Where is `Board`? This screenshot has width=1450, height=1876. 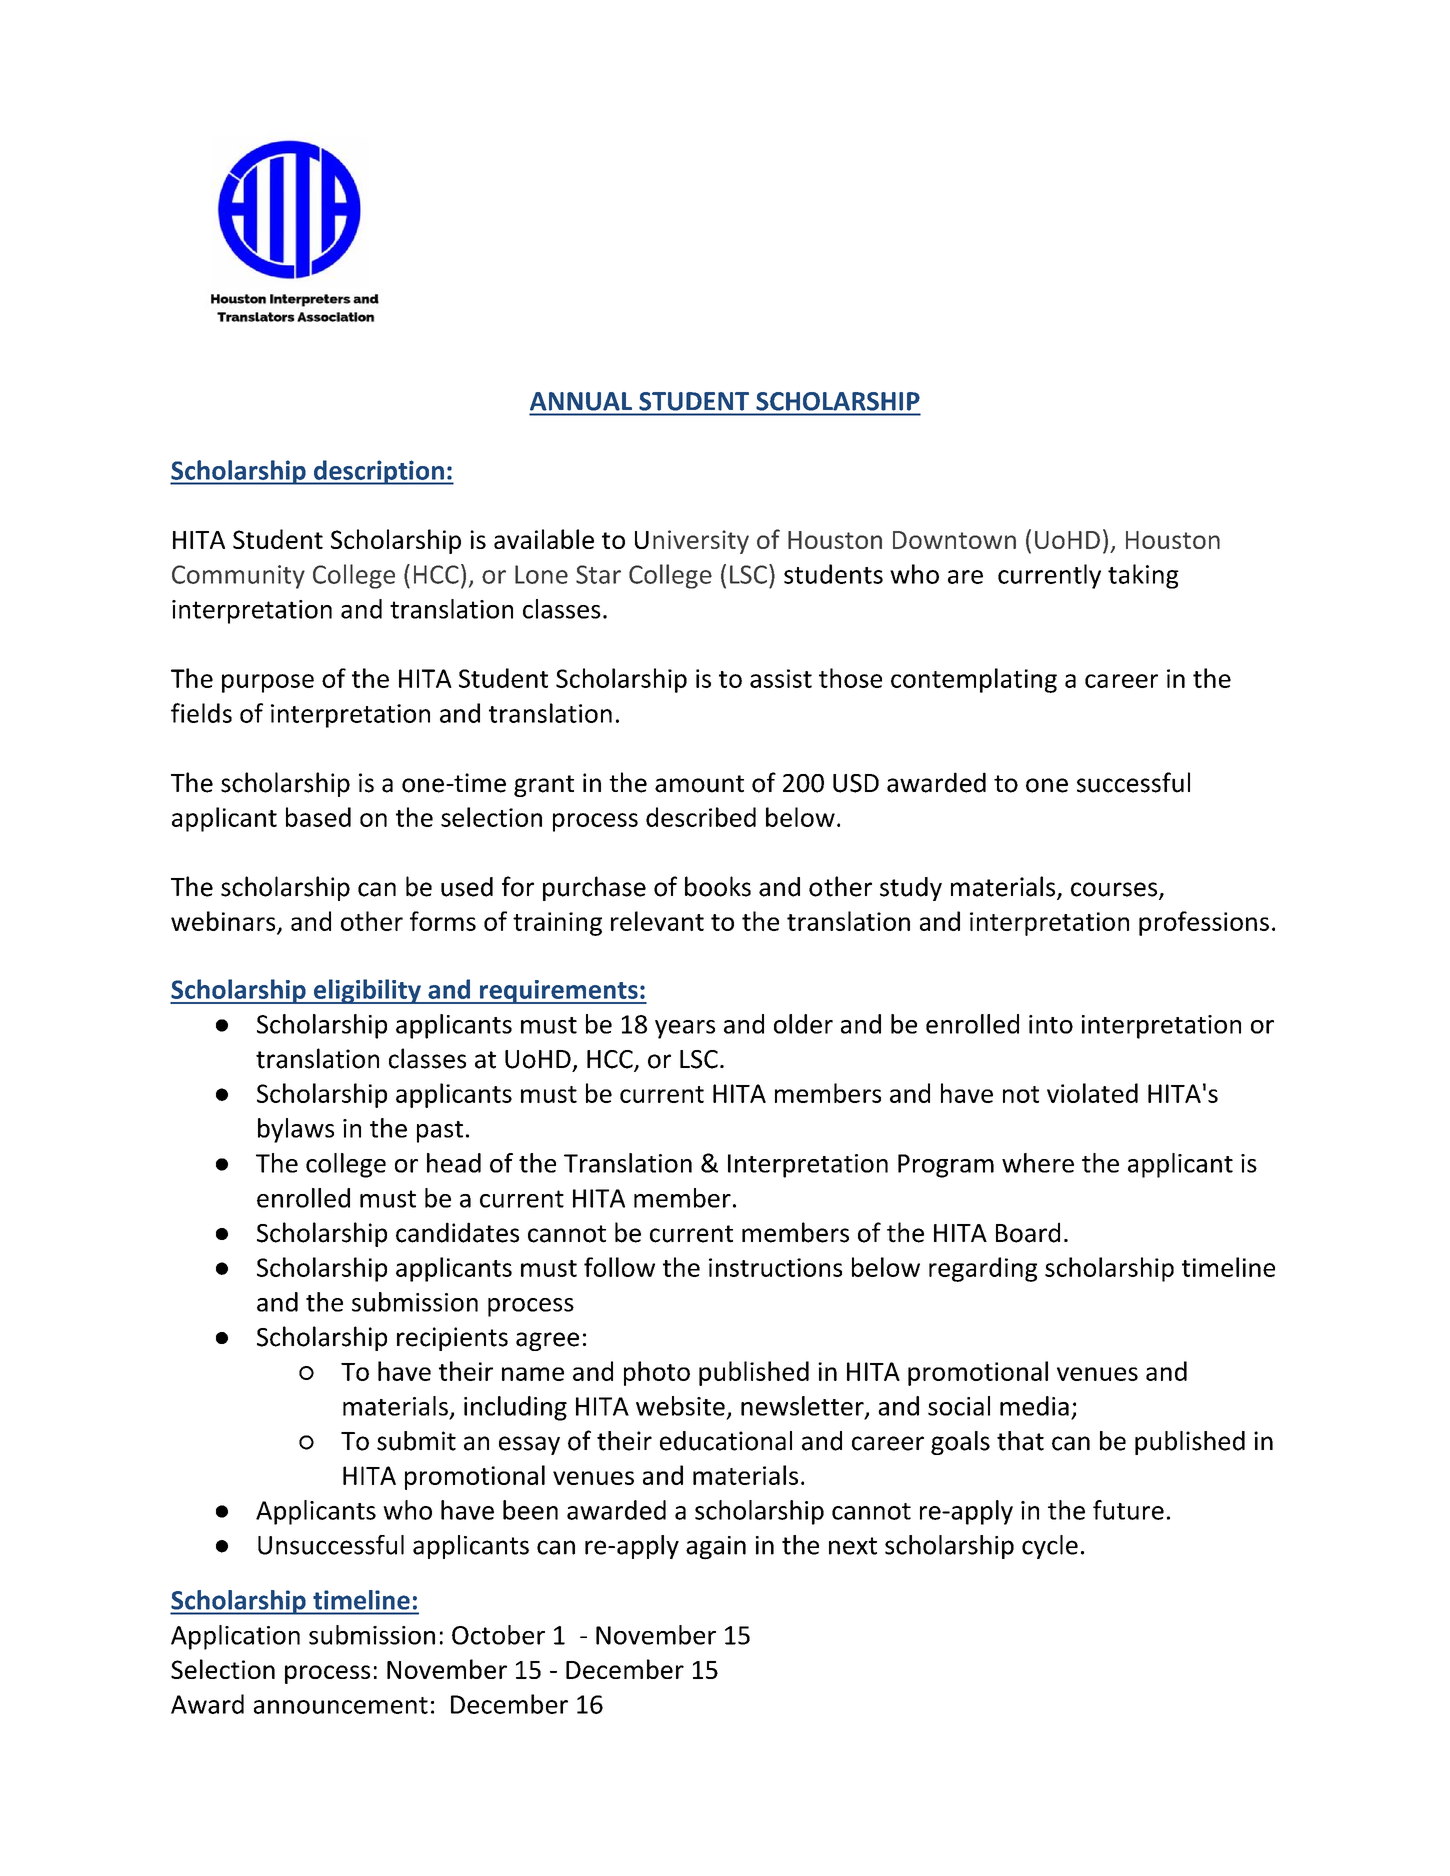
Board is located at coordinates (1028, 1232).
